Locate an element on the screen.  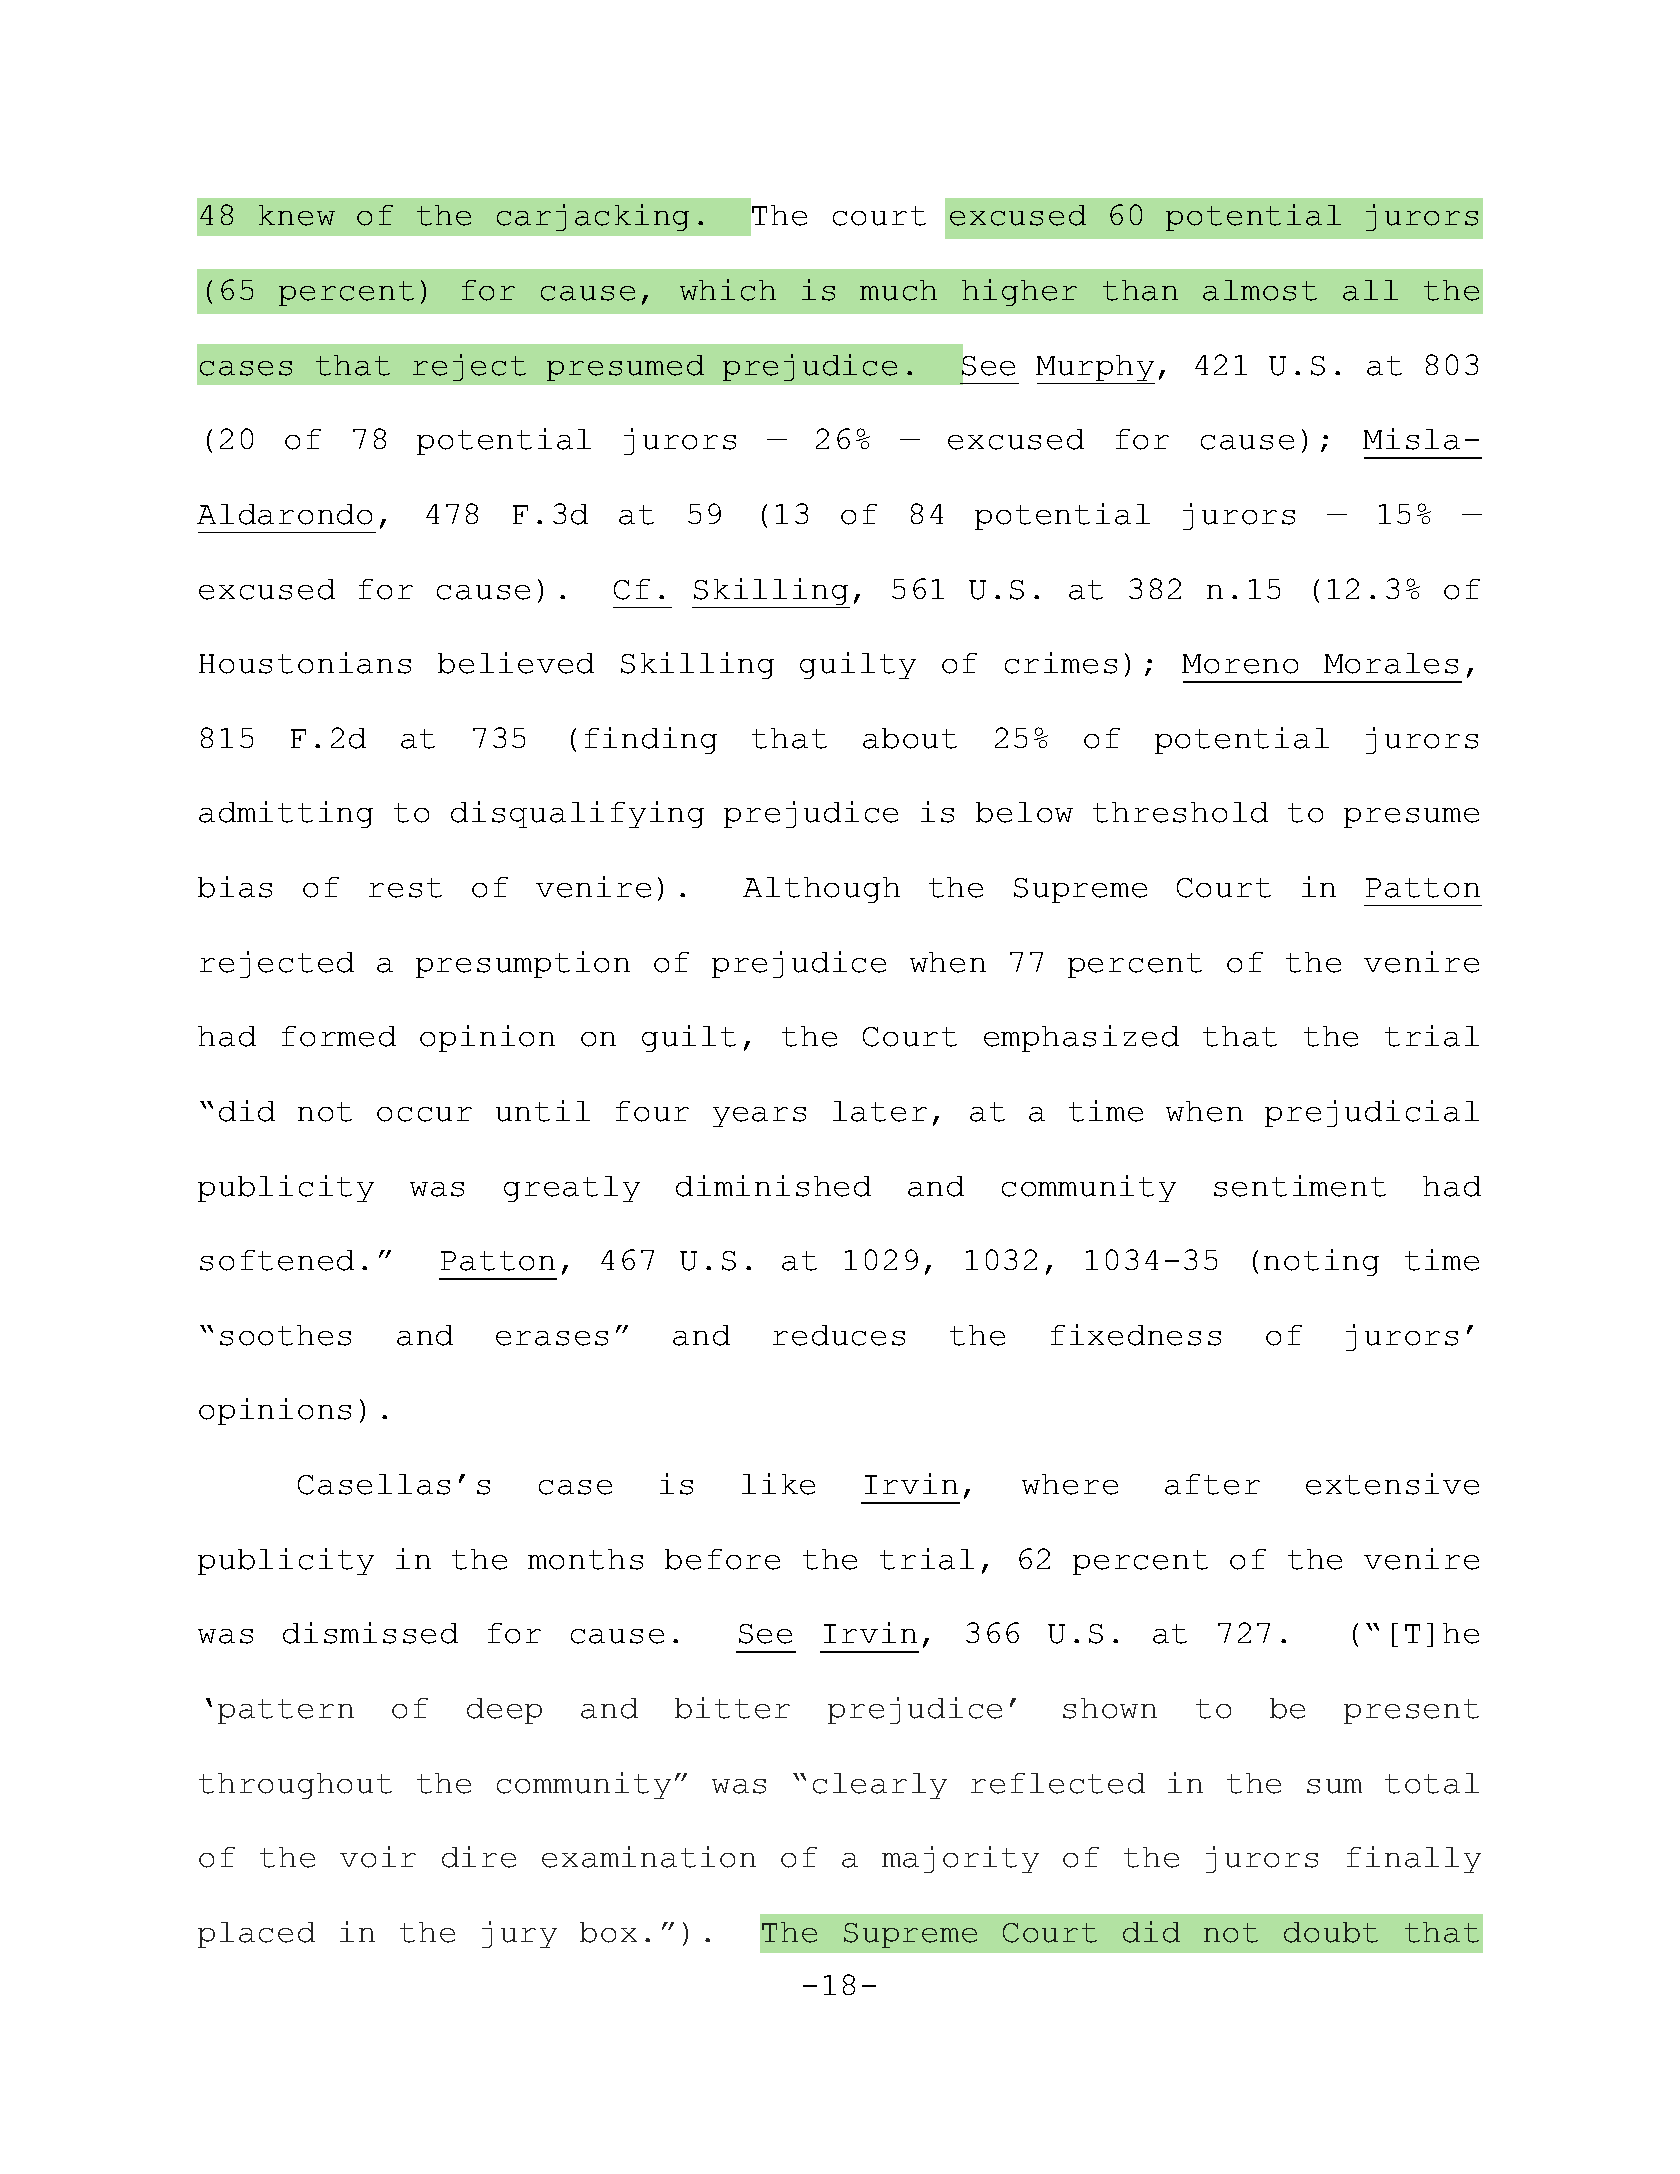
threshold is located at coordinates (1180, 812).
